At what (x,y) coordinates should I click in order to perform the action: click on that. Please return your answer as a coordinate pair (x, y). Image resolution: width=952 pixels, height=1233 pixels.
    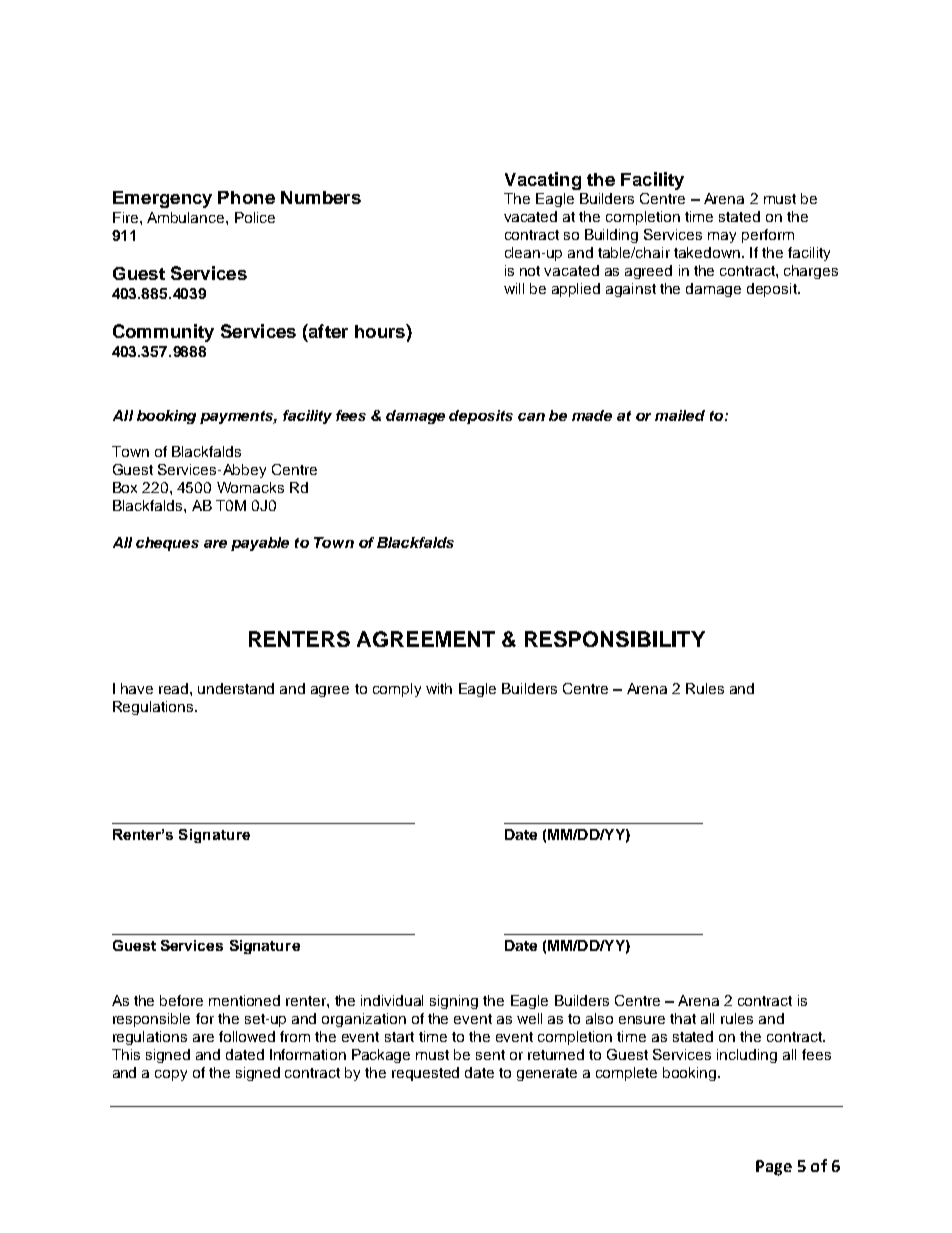
    Looking at the image, I should click on (683, 1018).
